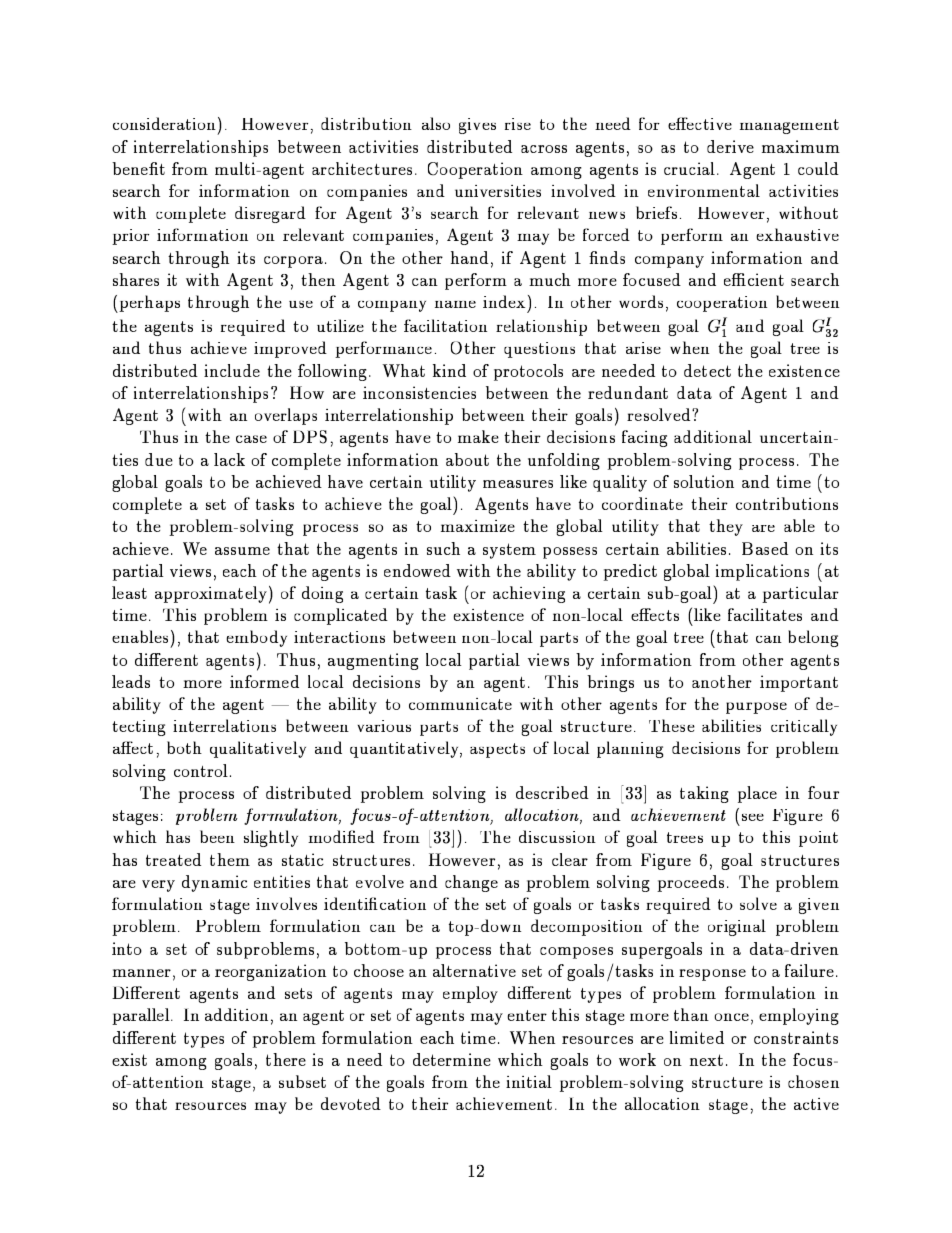 This page has height=1233, width=952. Describe the element at coordinates (449, 370) in the page. I see `kind` at that location.
